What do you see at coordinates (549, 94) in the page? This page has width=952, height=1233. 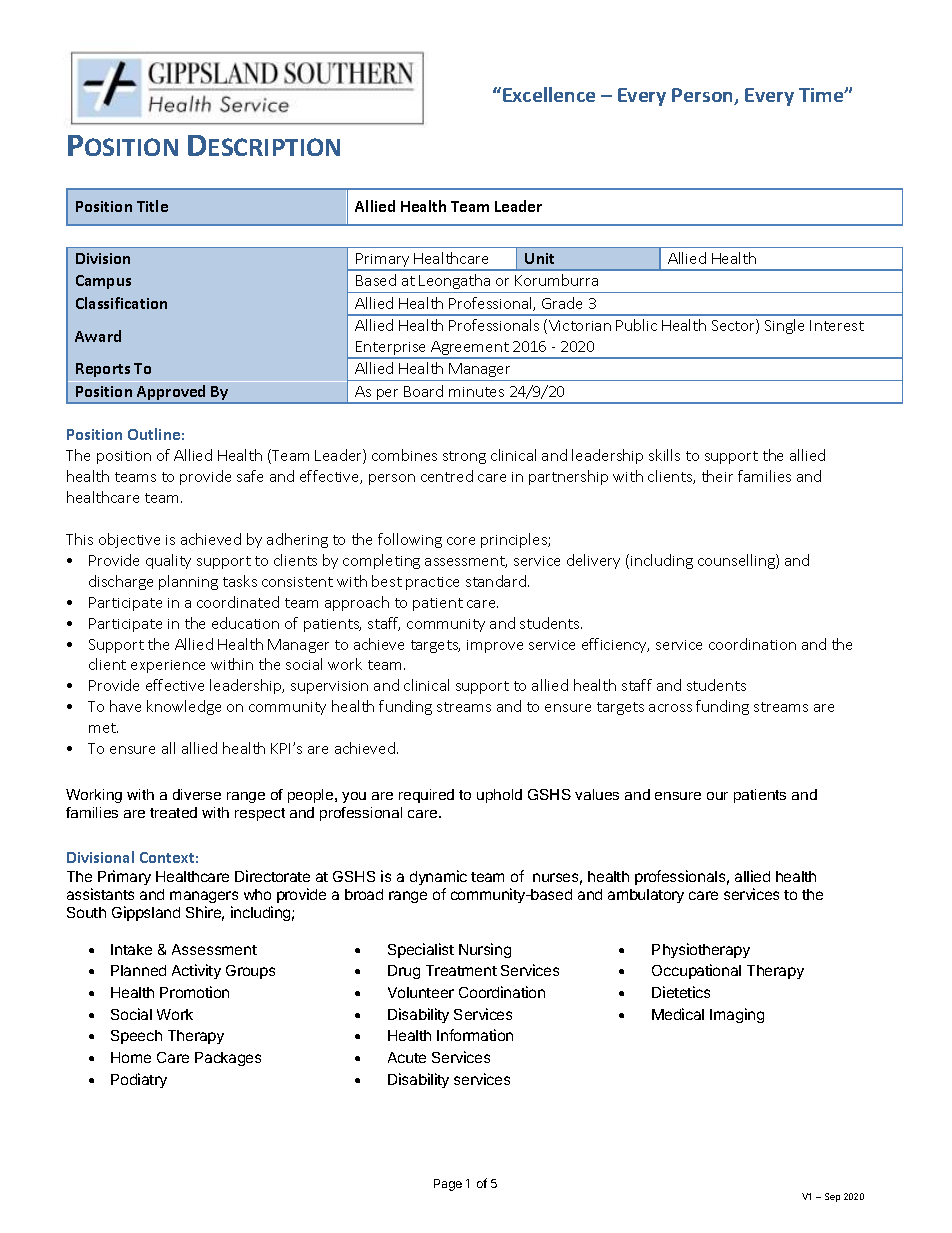 I see `Excellence` at bounding box center [549, 94].
